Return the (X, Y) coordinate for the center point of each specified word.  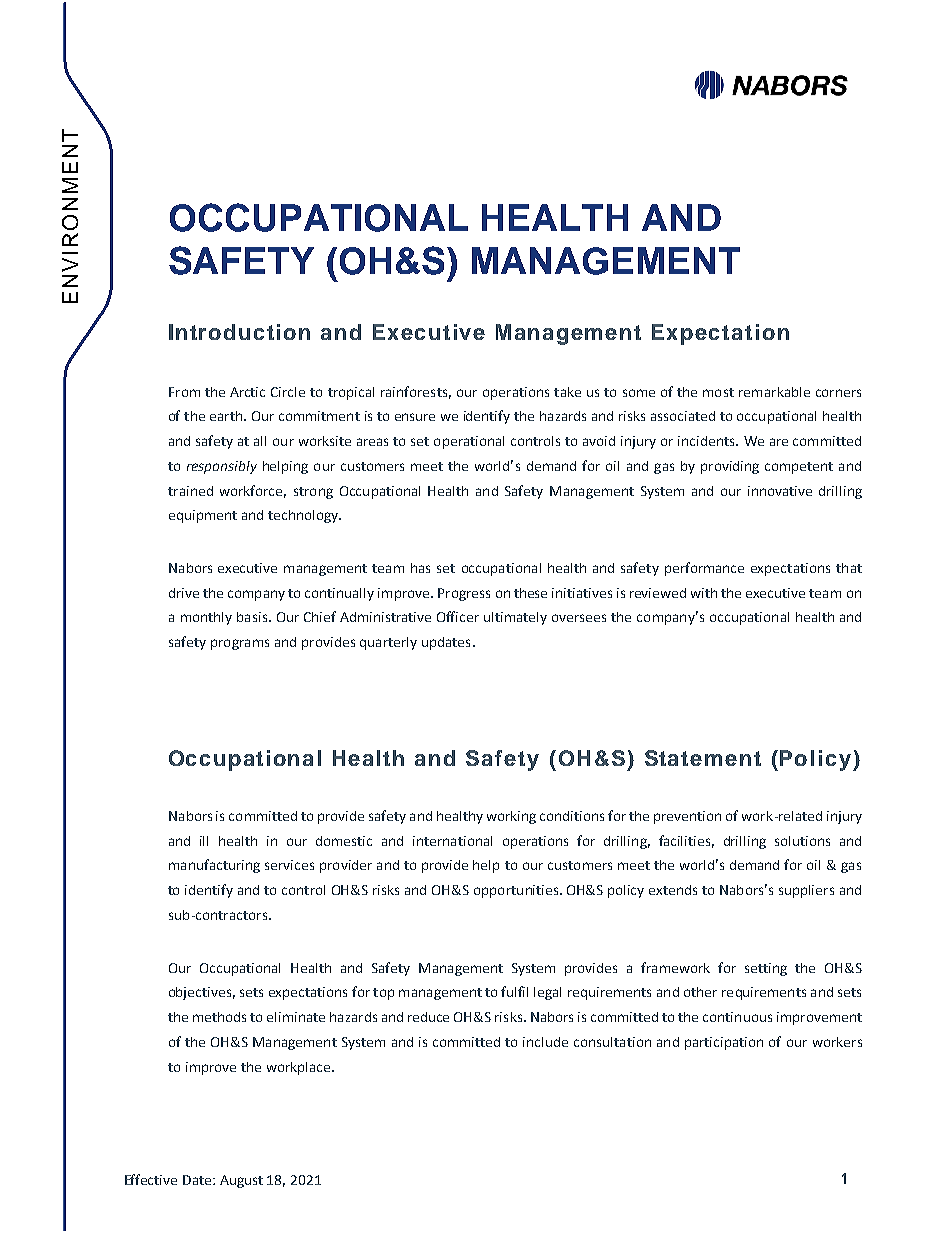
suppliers (806, 891)
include (545, 1042)
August (241, 1181)
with (704, 593)
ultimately (515, 618)
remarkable (774, 392)
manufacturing (214, 866)
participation (724, 1043)
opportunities (517, 891)
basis (253, 617)
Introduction (239, 332)
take (567, 392)
